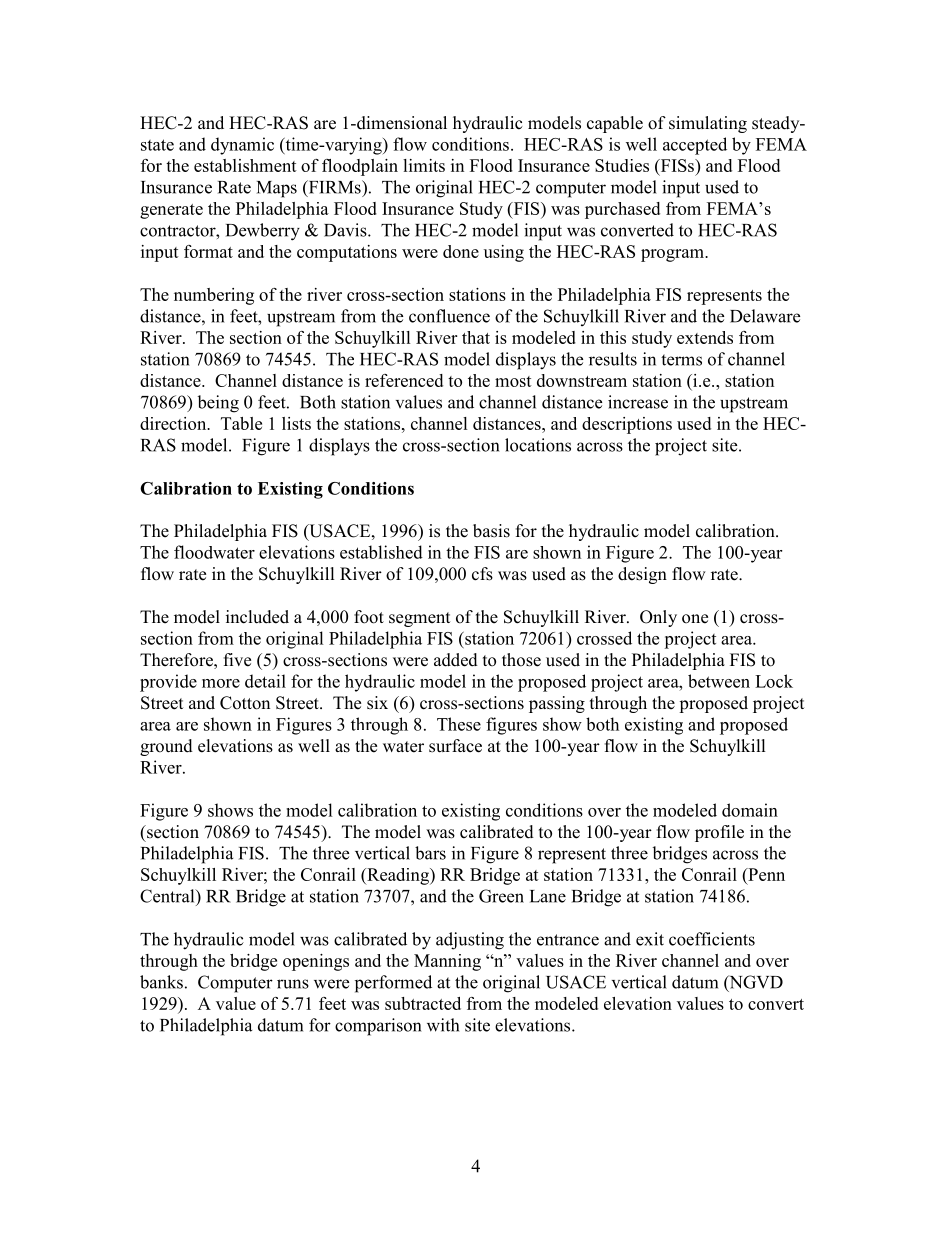 Image resolution: width=952 pixels, height=1233 pixels. I want to click on limits, so click(424, 165).
